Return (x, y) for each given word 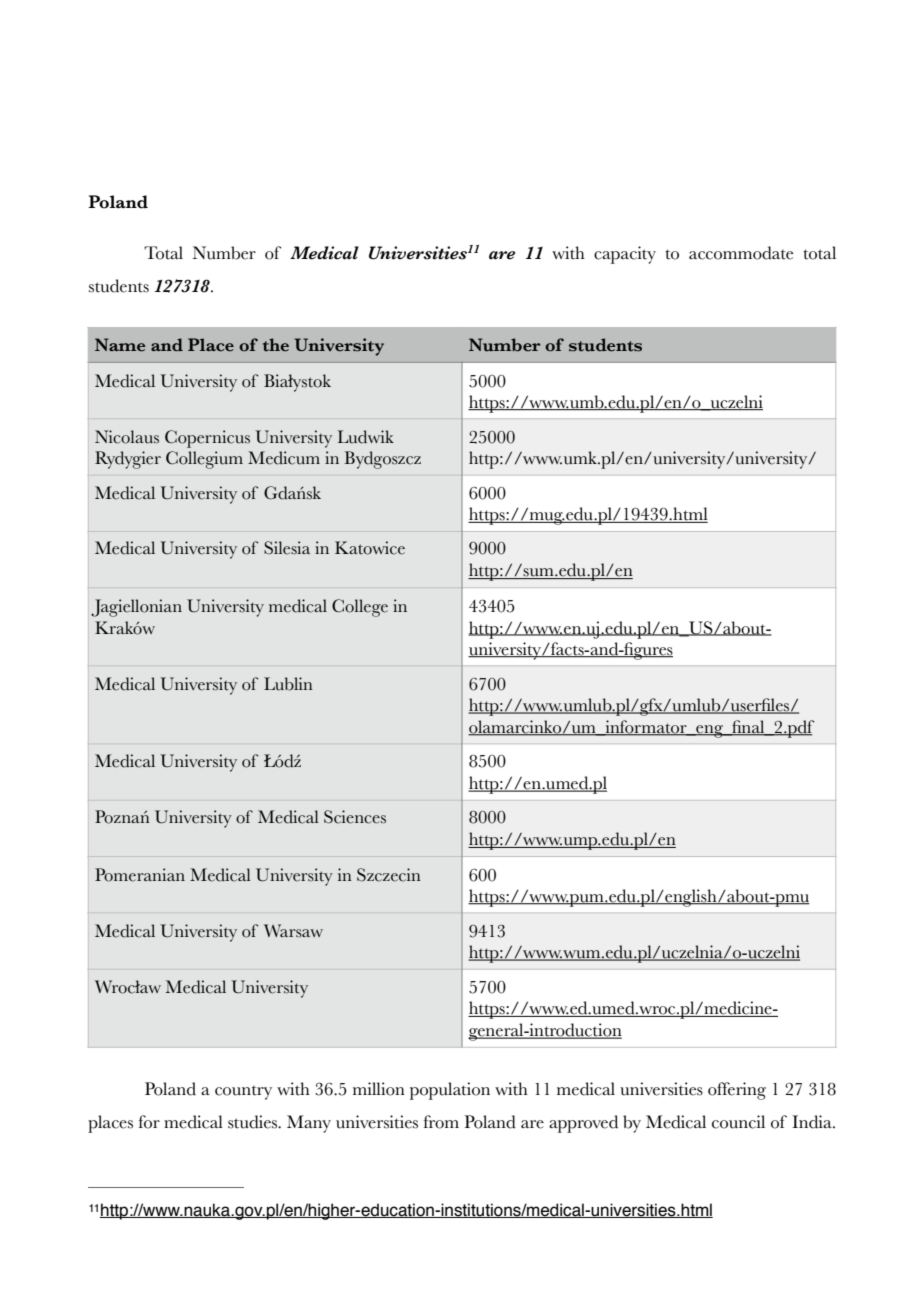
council (738, 1122)
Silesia (287, 548)
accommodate (741, 253)
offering (737, 1091)
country (243, 1093)
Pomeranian (140, 875)
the (276, 345)
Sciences (355, 817)
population (450, 1091)
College (360, 608)
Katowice (370, 548)
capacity (625, 255)
